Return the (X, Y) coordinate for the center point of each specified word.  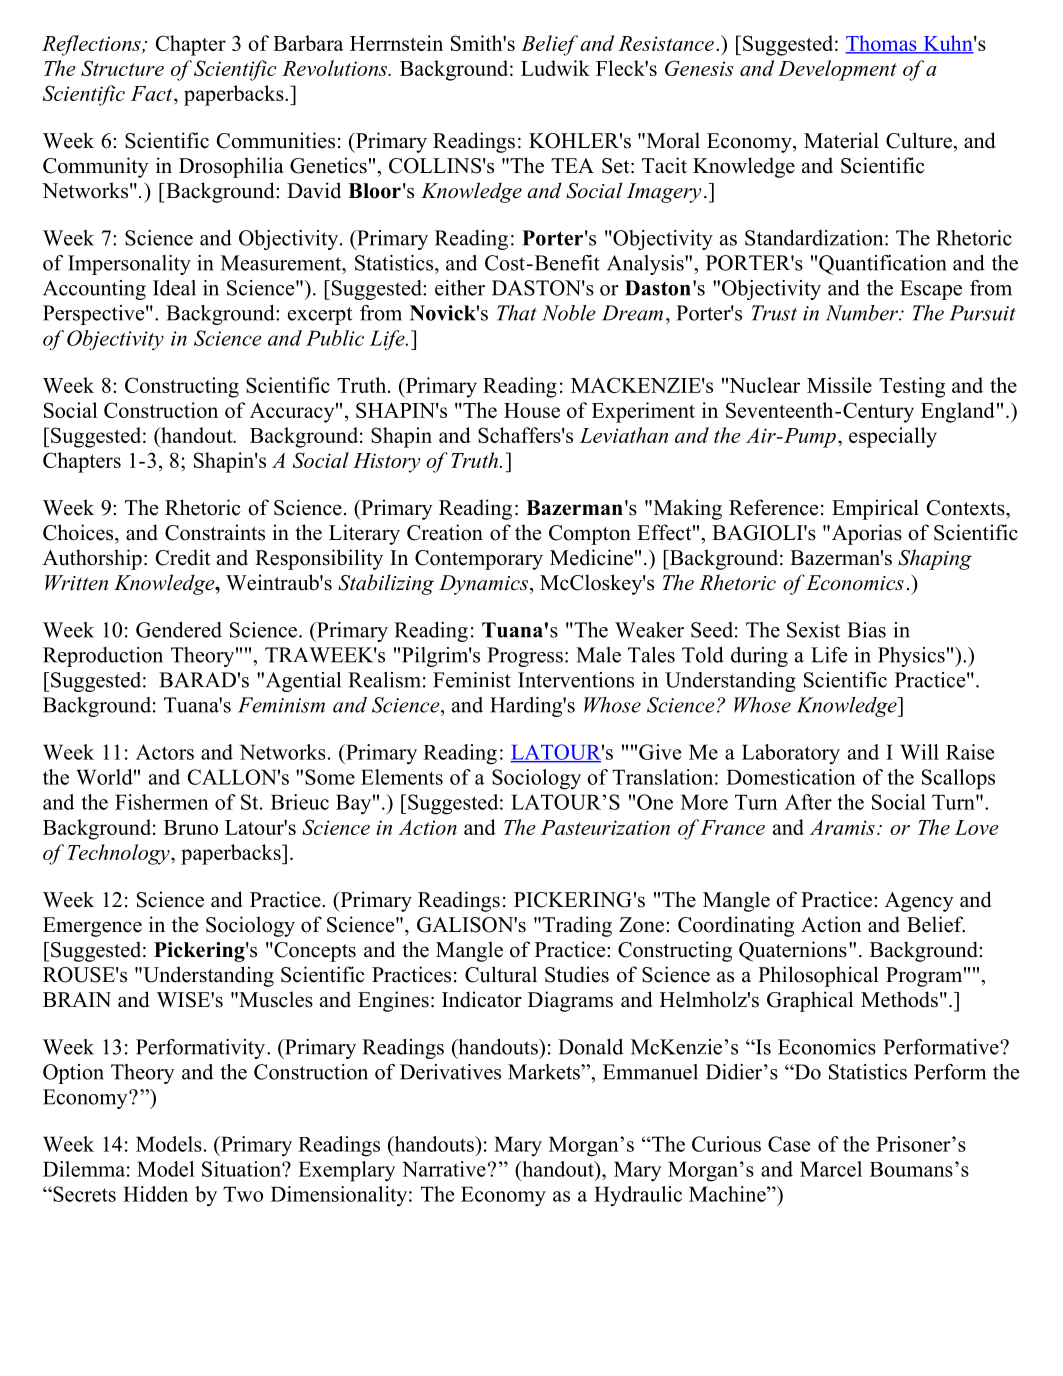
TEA (572, 165)
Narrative (444, 1169)
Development (837, 70)
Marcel (831, 1169)
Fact (153, 93)
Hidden (155, 1194)
